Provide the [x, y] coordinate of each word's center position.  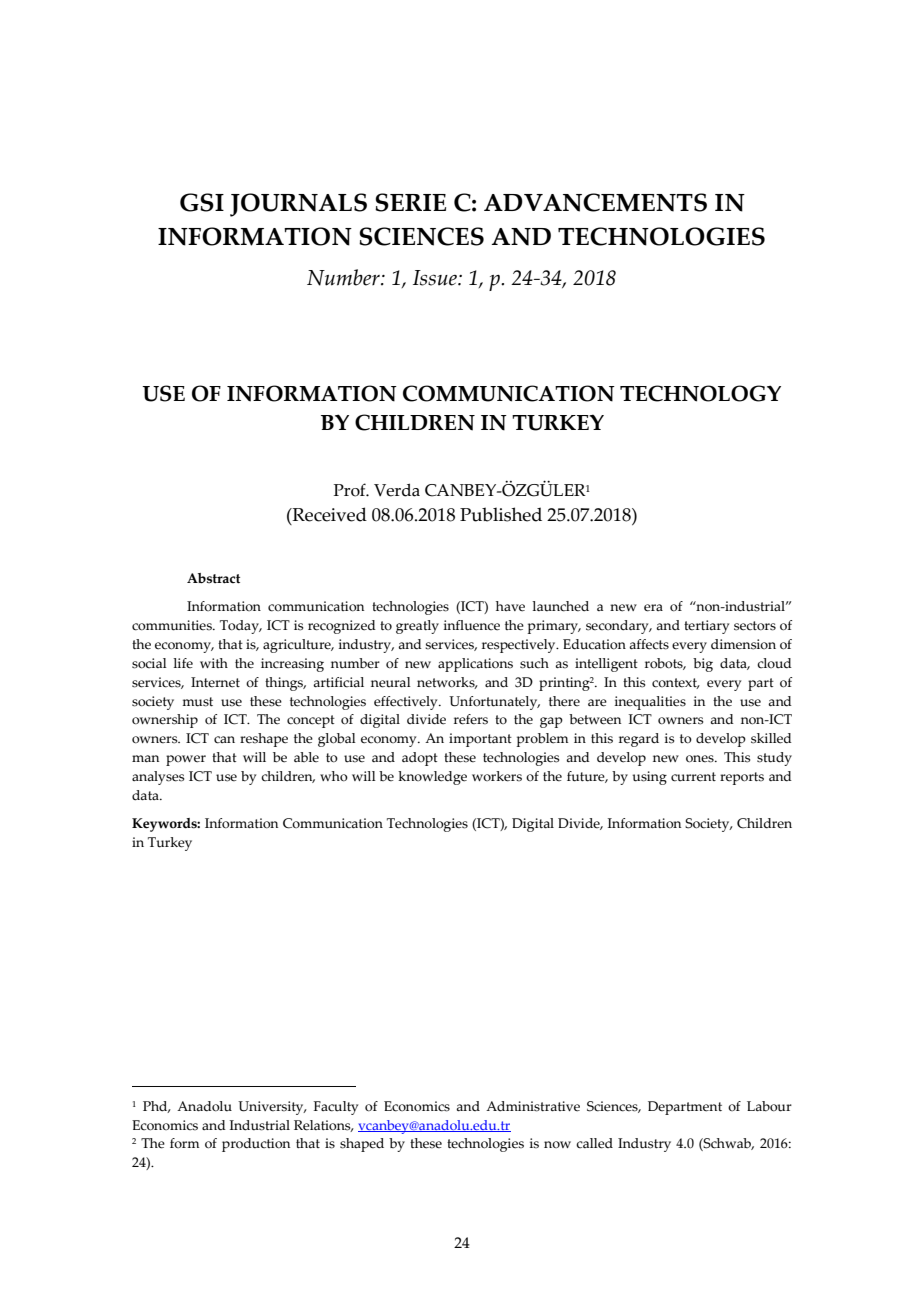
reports [742, 778]
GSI [202, 202]
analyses [158, 778]
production [256, 1145]
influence [472, 625]
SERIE [410, 202]
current [693, 777]
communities [173, 625]
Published [501, 514]
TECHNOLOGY [700, 393]
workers [497, 776]
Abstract [213, 578]
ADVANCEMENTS [595, 202]
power [186, 760]
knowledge [432, 778]
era [653, 608]
